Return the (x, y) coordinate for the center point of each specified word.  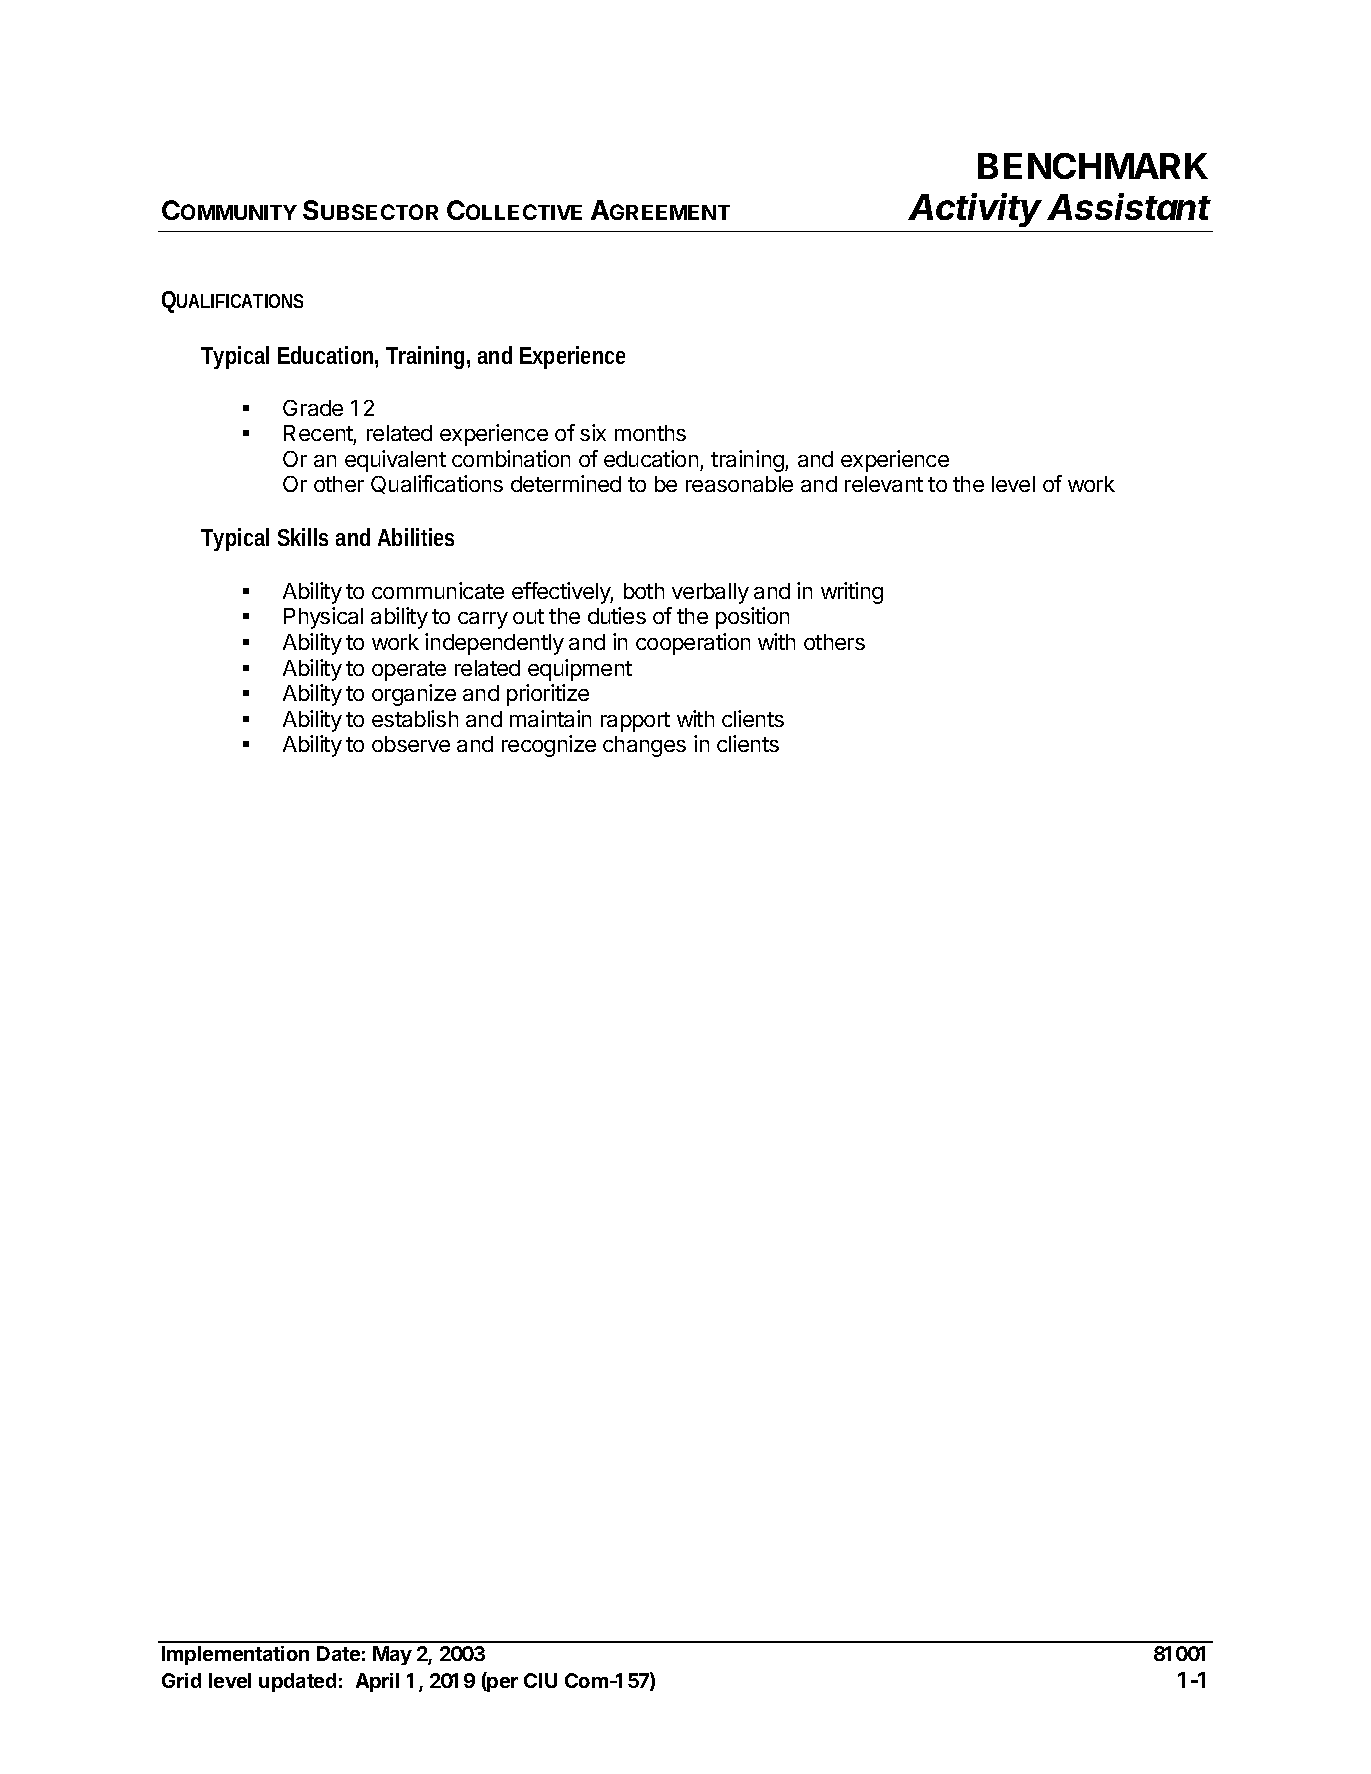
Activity (975, 210)
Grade (313, 408)
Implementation (235, 1655)
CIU (540, 1680)
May (392, 1655)
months (650, 433)
